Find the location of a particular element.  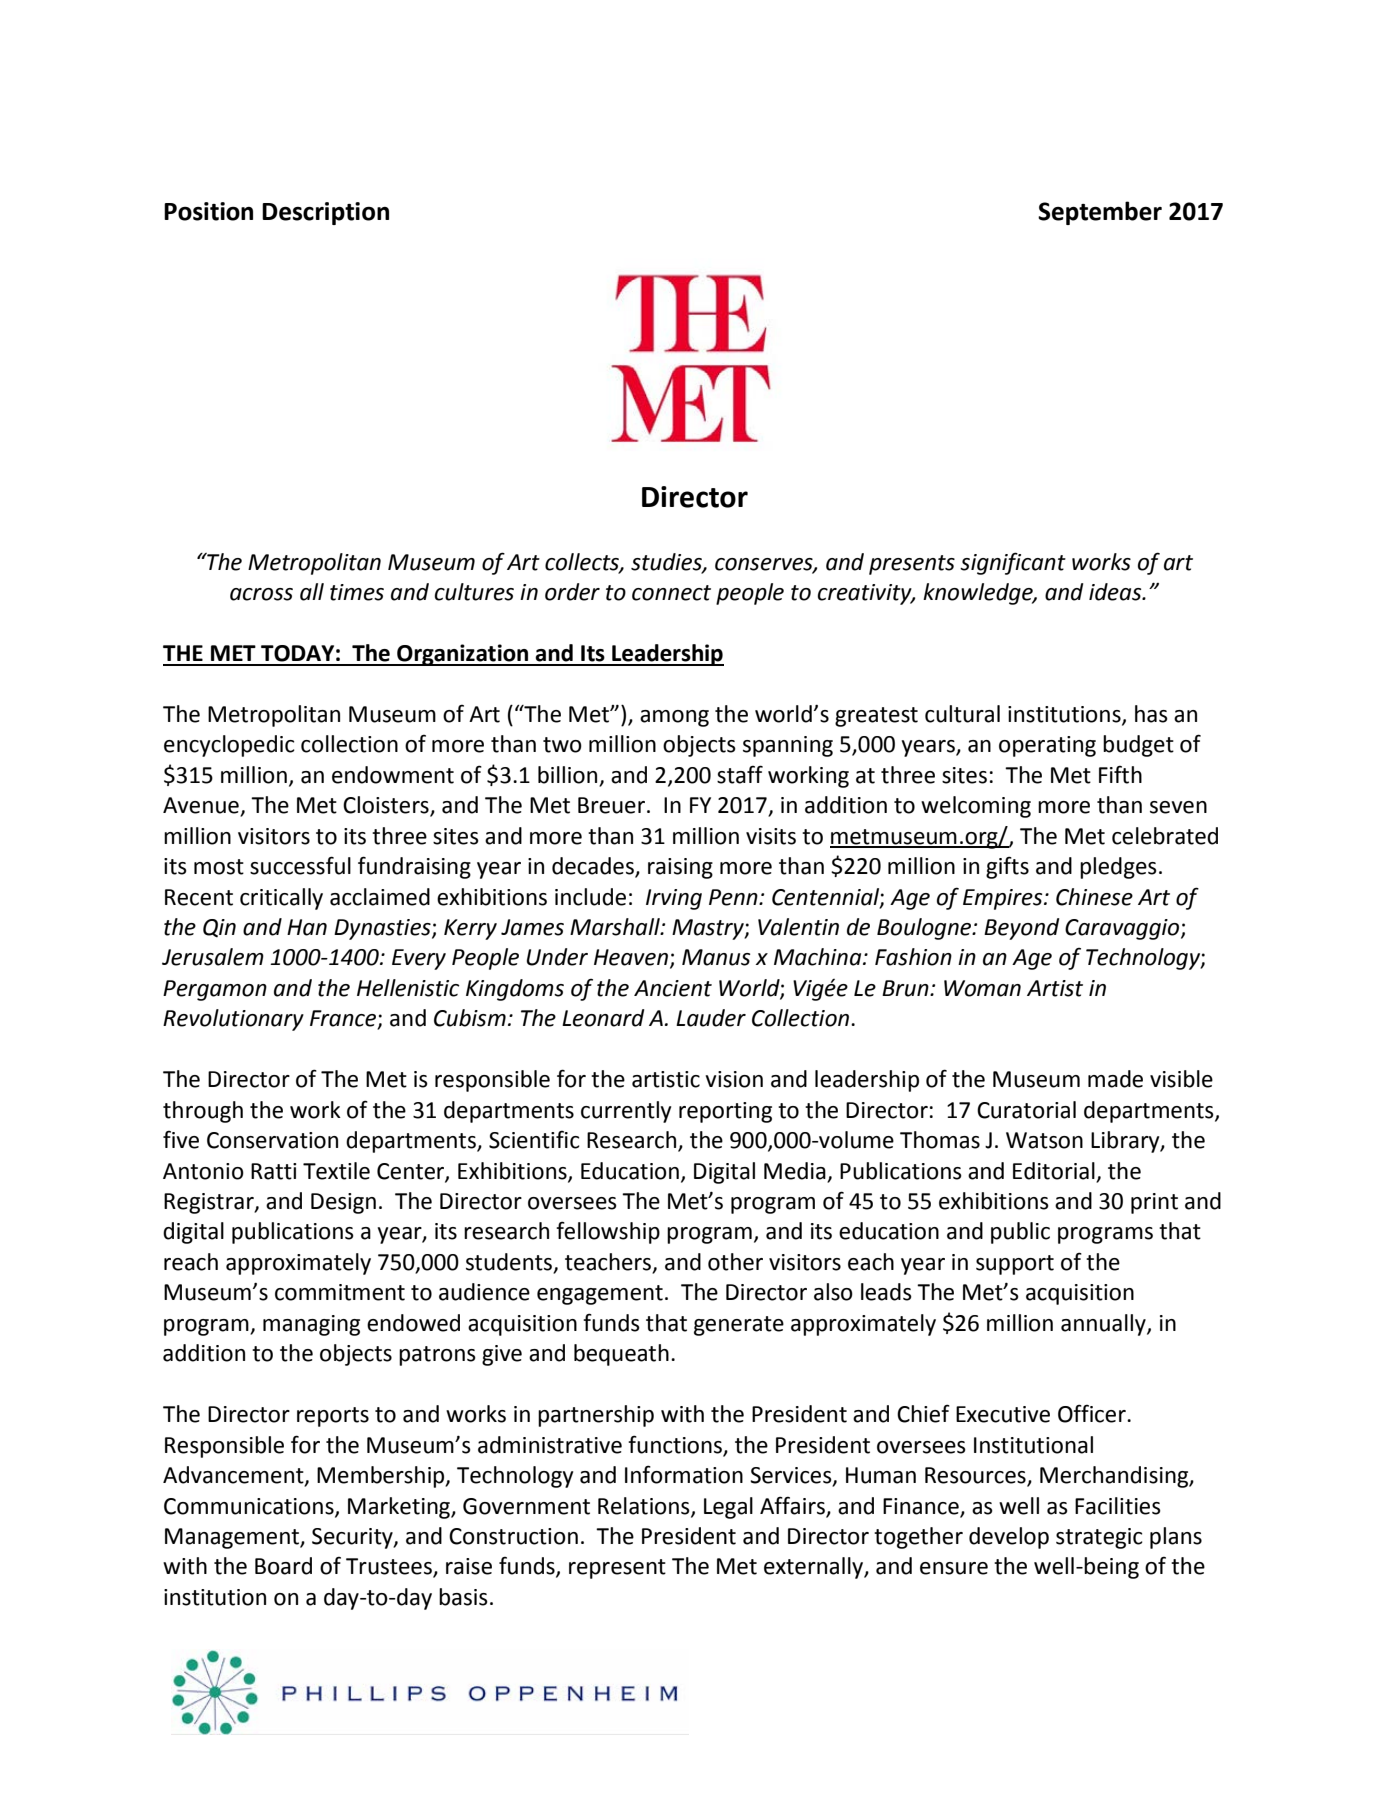

Irving is located at coordinates (674, 899).
